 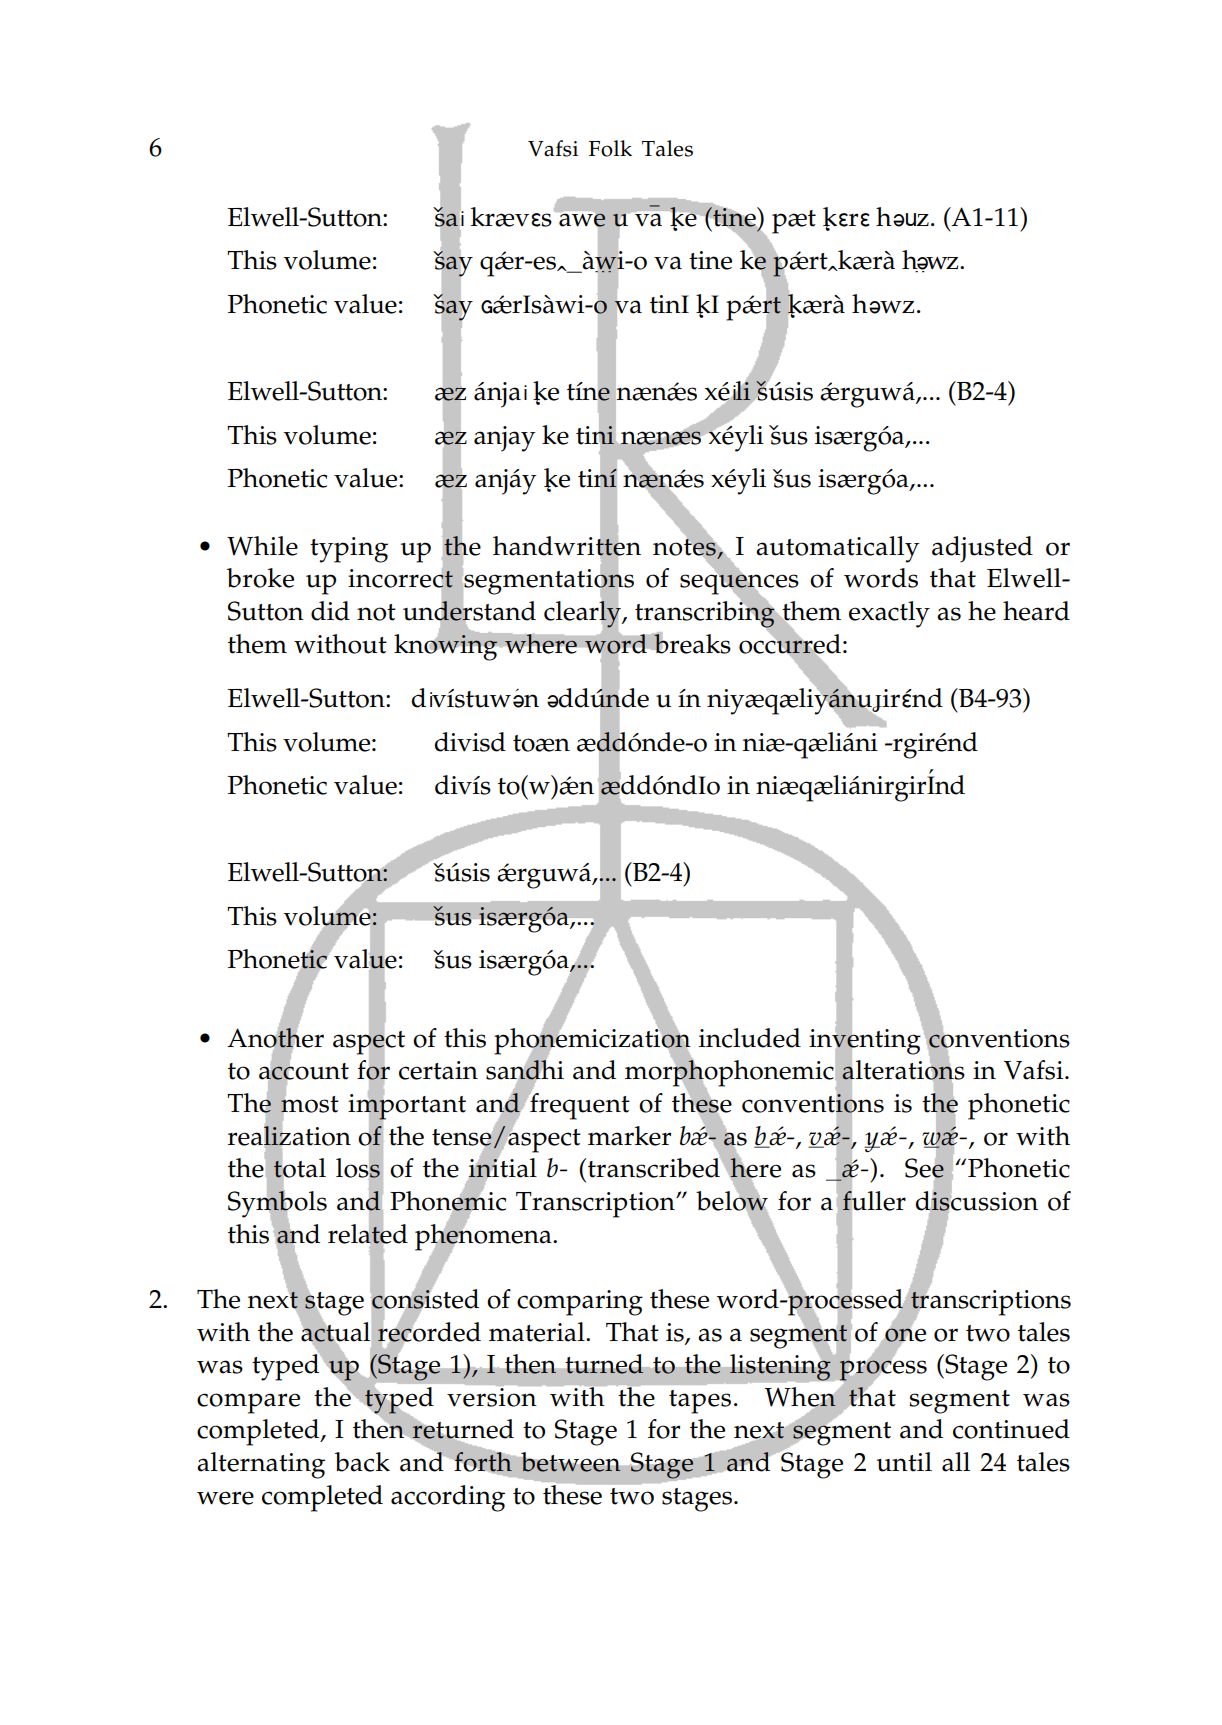 What do you see at coordinates (571, 1462) in the screenshot?
I see `between` at bounding box center [571, 1462].
